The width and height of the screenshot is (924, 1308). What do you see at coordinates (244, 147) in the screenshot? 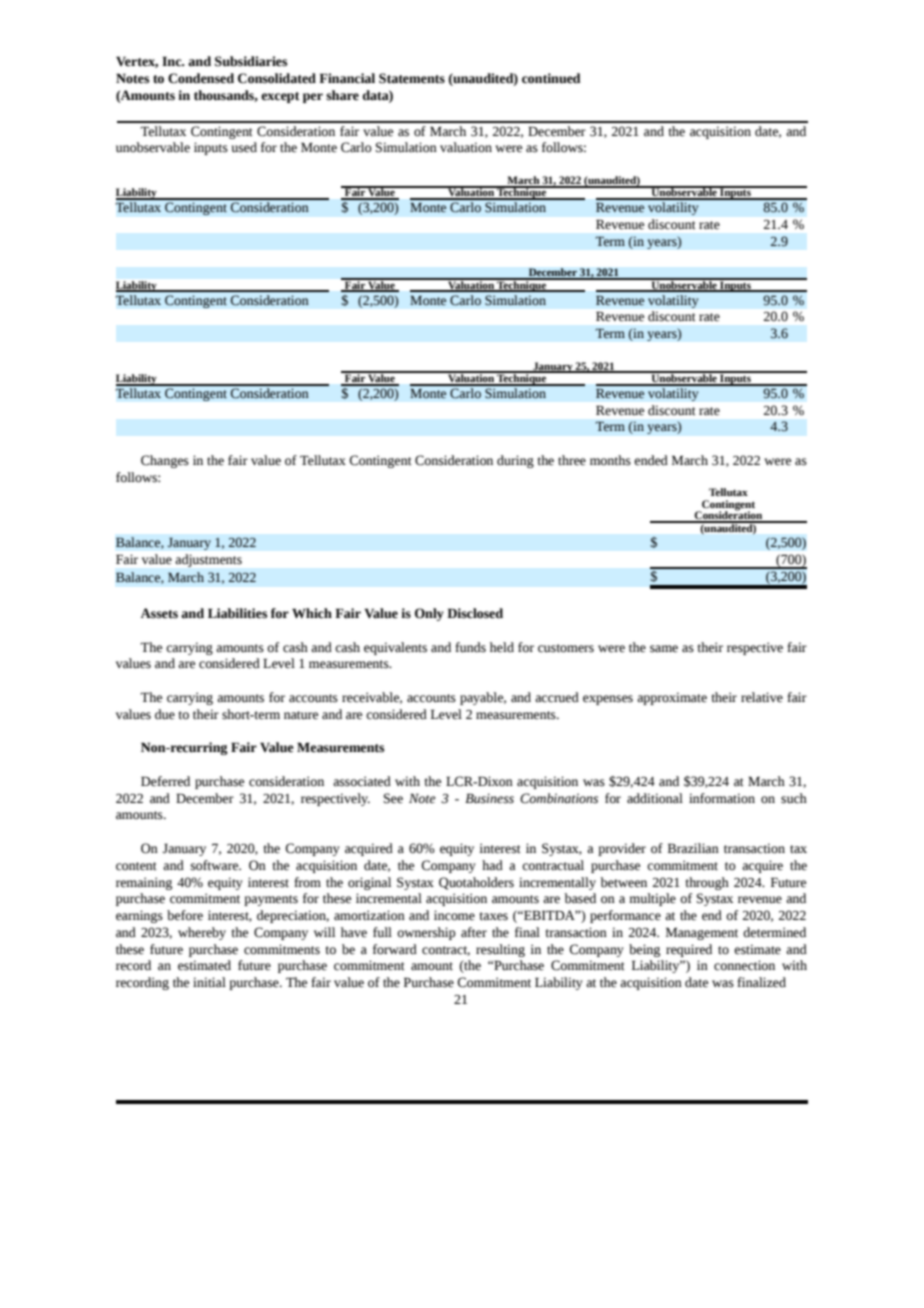
I see `used` at bounding box center [244, 147].
